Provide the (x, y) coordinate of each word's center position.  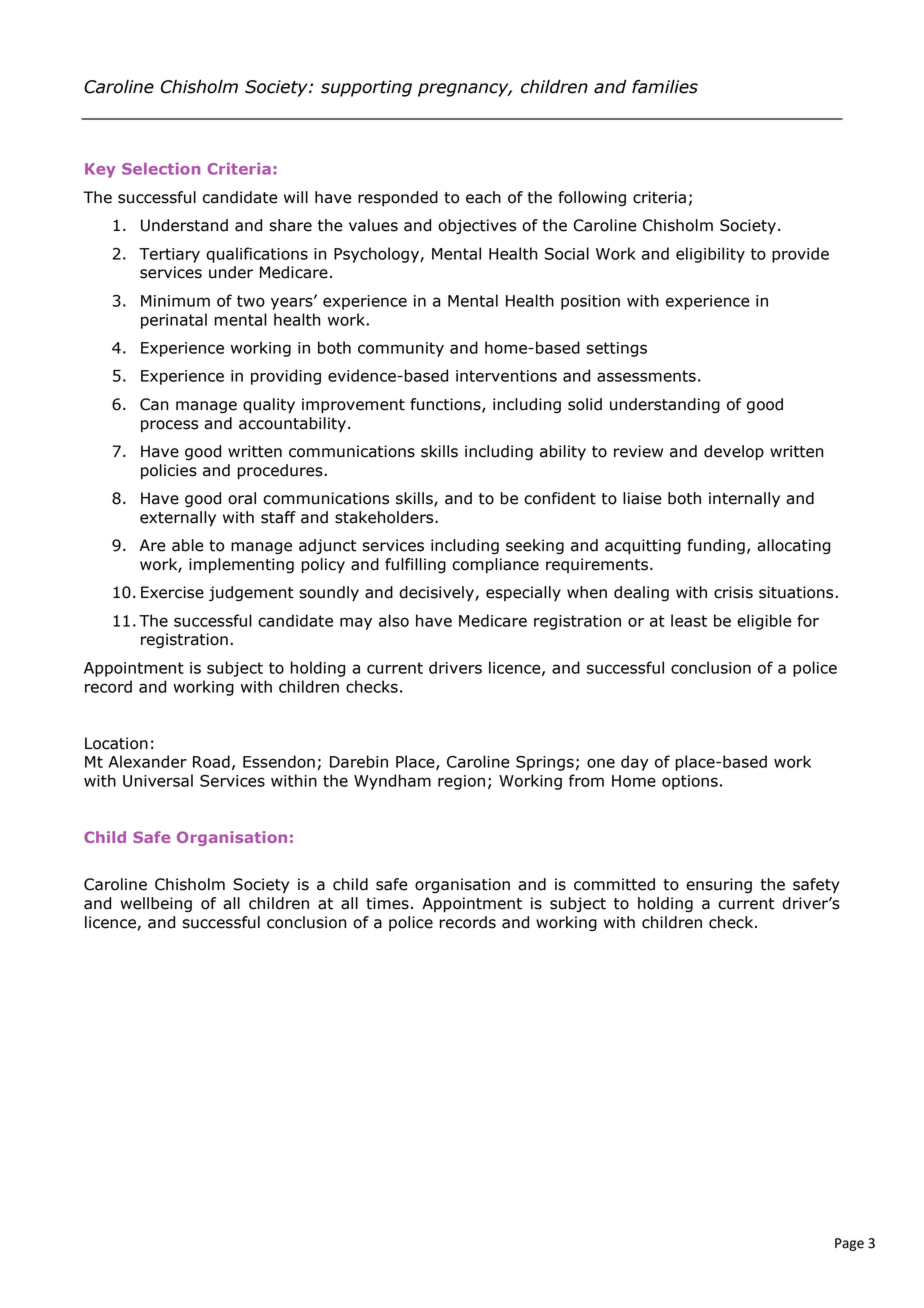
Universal (158, 780)
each (483, 197)
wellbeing (156, 904)
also (394, 620)
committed (614, 884)
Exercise (172, 592)
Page (849, 1244)
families (665, 87)
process (169, 426)
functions (446, 405)
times (387, 903)
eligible (764, 622)
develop (734, 453)
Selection (161, 169)
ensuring (719, 885)
